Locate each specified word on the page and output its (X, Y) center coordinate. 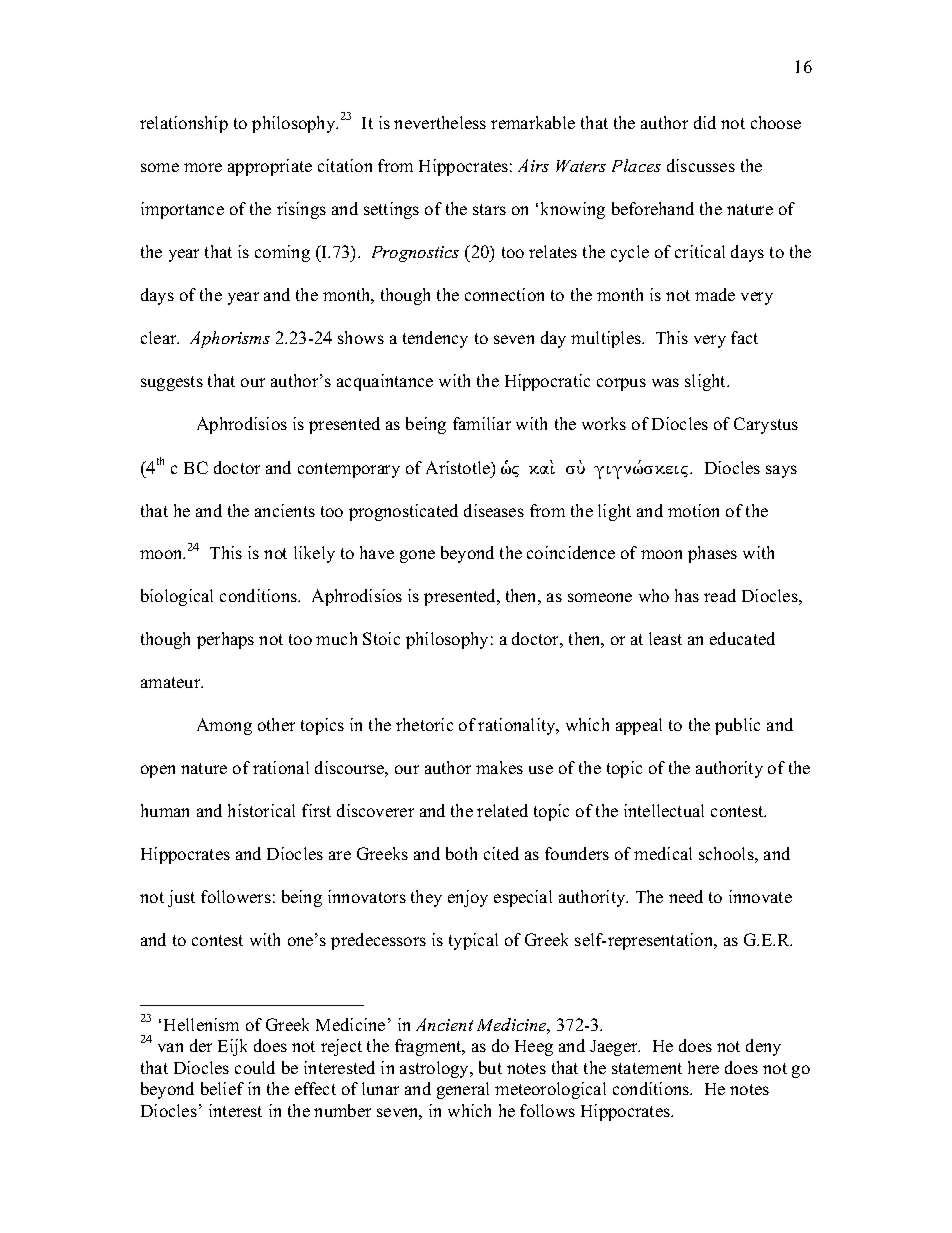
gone (417, 556)
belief (222, 1088)
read (720, 595)
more (203, 167)
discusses (701, 165)
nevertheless (440, 122)
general (463, 1090)
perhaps (225, 640)
